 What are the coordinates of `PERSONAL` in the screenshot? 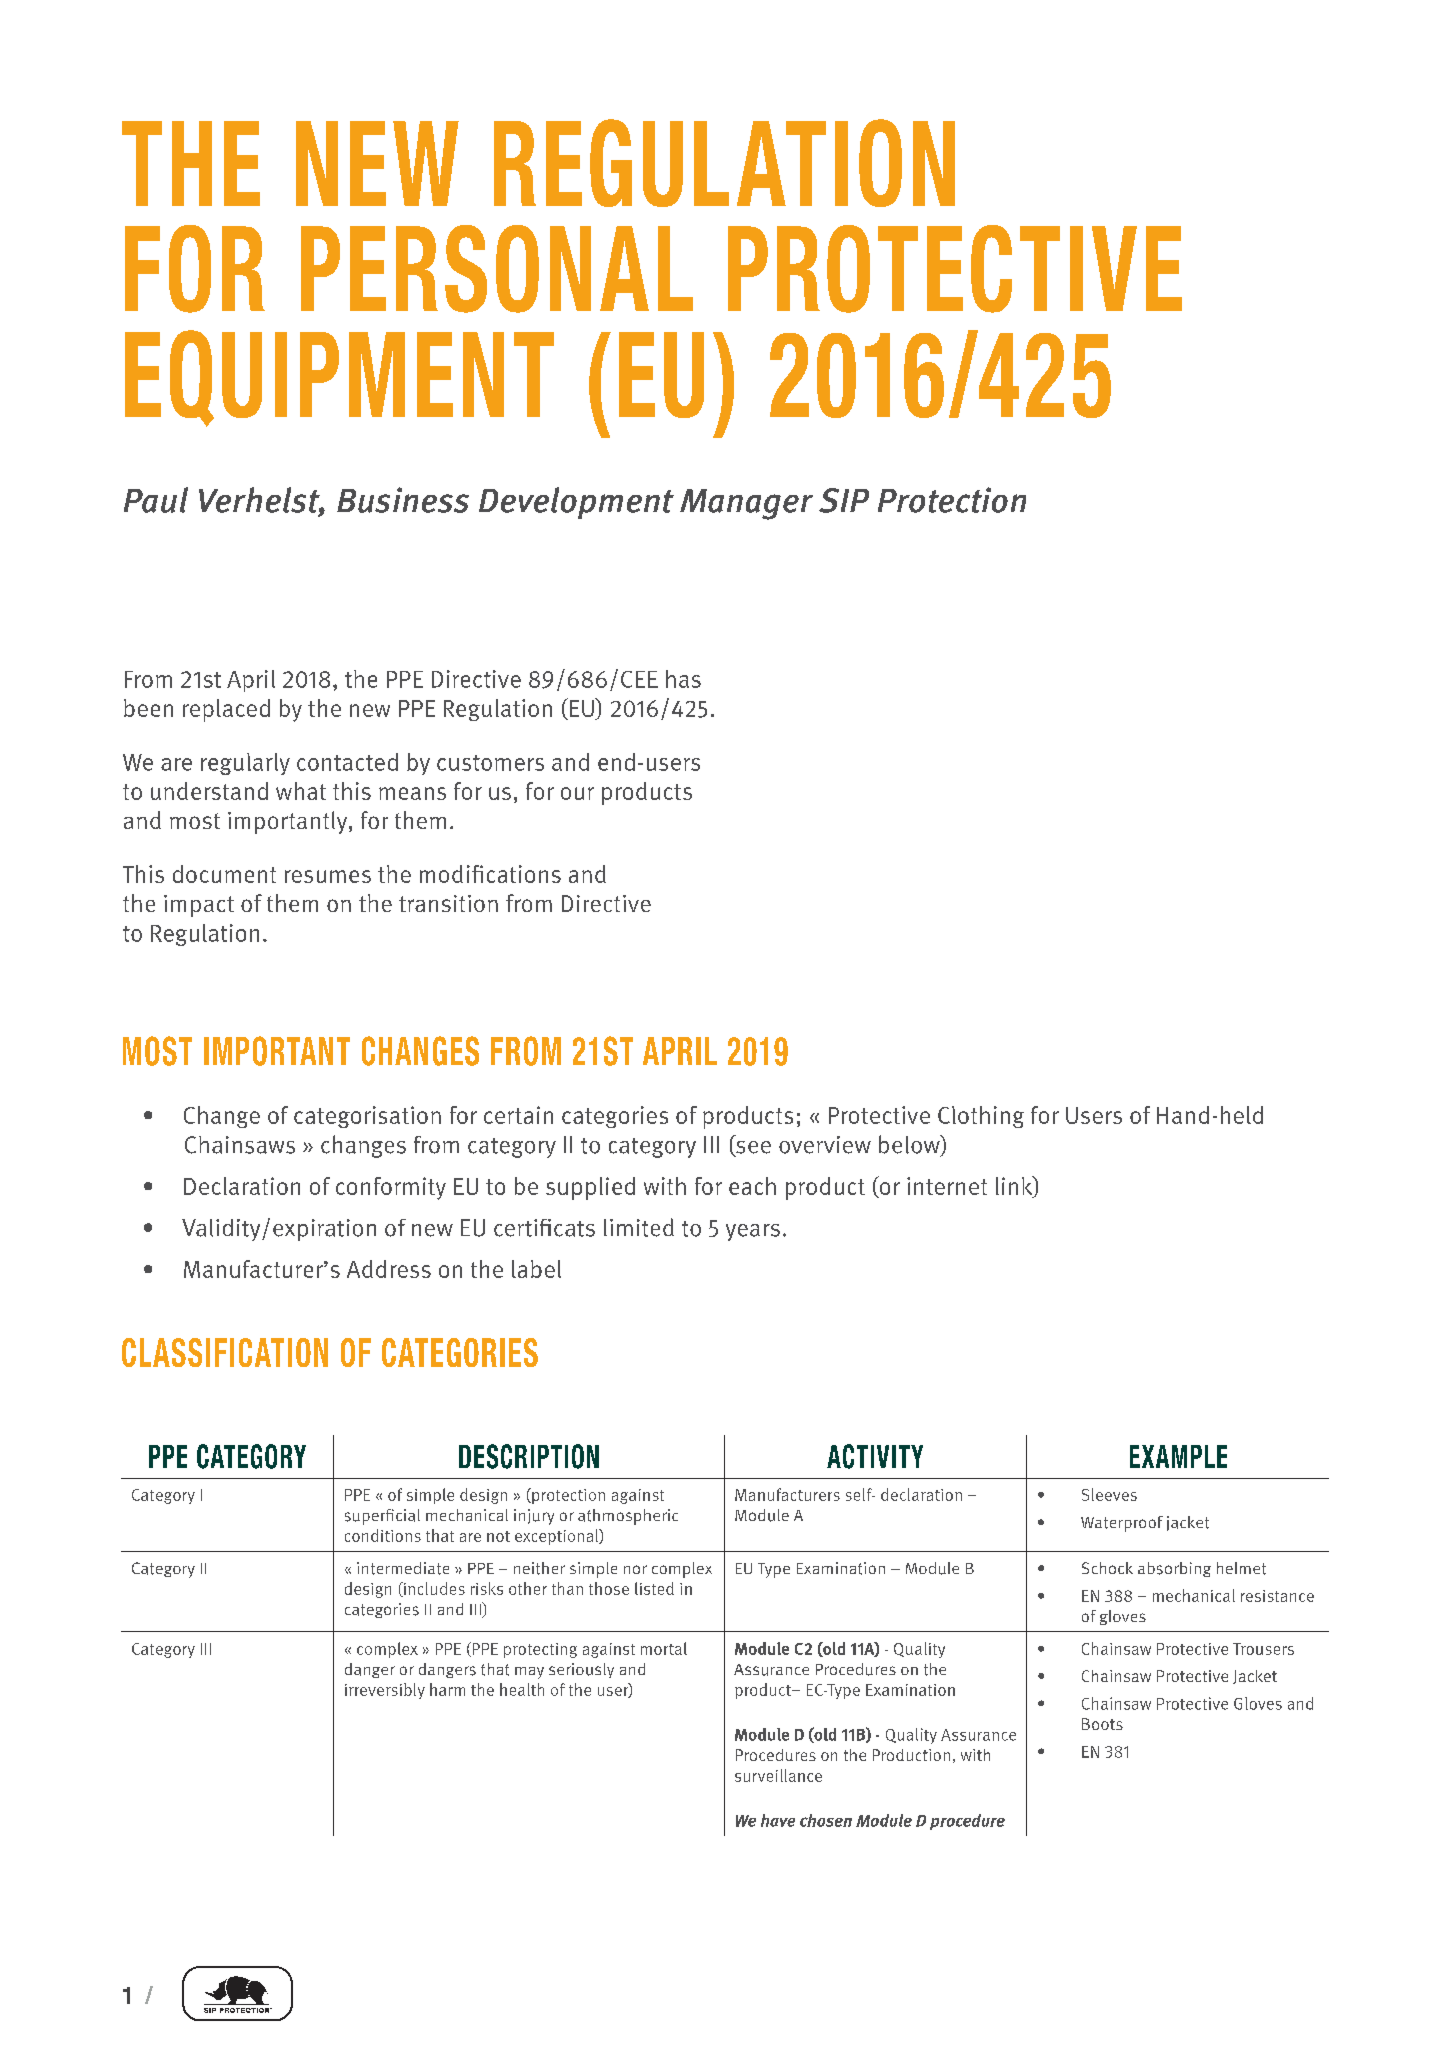 It's located at (497, 269).
